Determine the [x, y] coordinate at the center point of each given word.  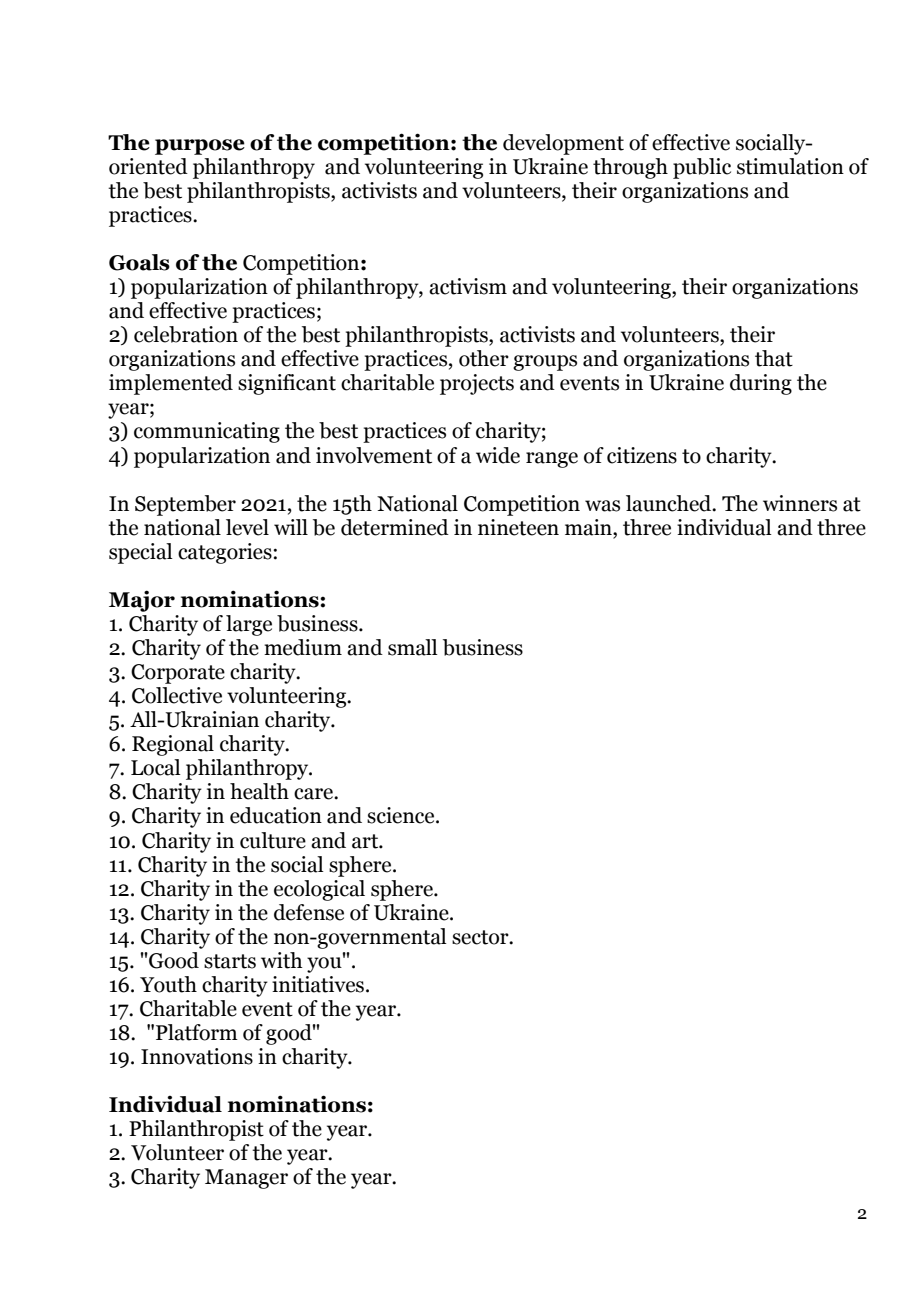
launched [670, 503]
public [702, 168]
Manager [246, 1179]
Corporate [178, 674]
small [413, 647]
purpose [200, 147]
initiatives [318, 984]
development [563, 144]
